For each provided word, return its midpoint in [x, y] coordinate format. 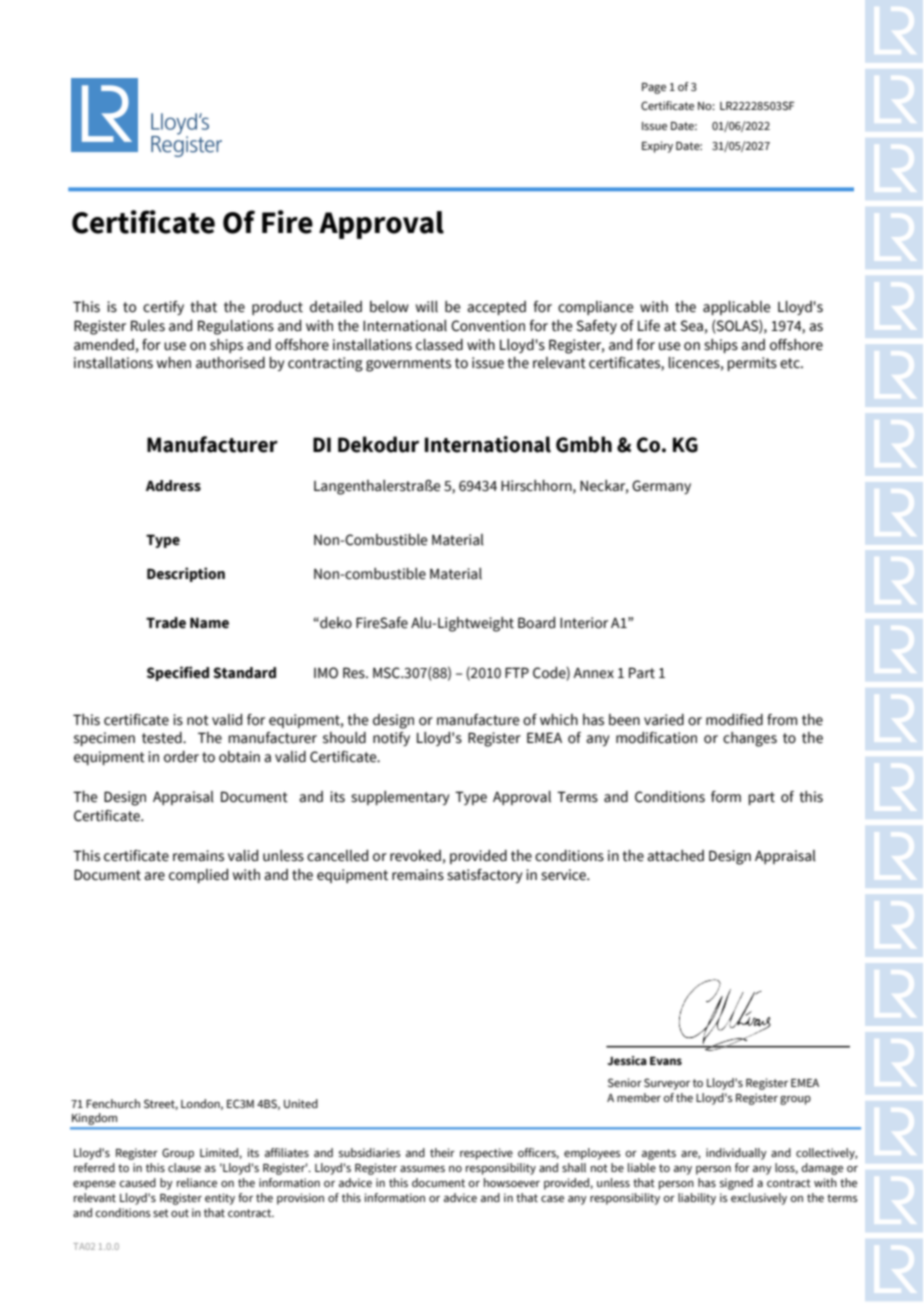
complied [198, 876]
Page [654, 88]
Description [186, 574]
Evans [666, 1061]
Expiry [657, 147]
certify [163, 308]
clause [184, 1167]
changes [750, 739]
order [181, 757]
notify [391, 739]
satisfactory [485, 876]
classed [439, 345]
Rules [148, 326]
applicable [737, 308]
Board [536, 623]
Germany [661, 487]
